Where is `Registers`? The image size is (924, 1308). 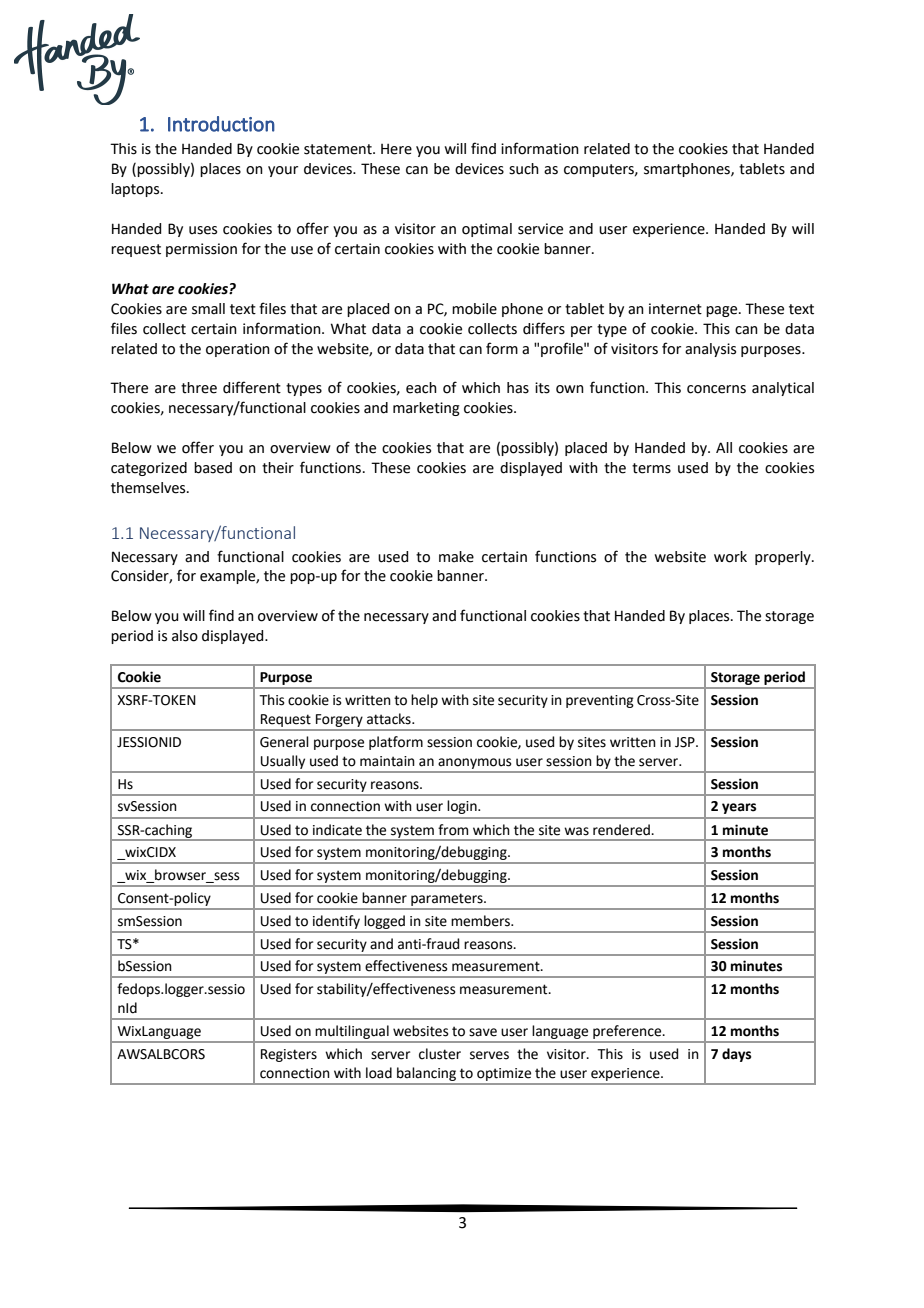
Registers is located at coordinates (289, 1055).
